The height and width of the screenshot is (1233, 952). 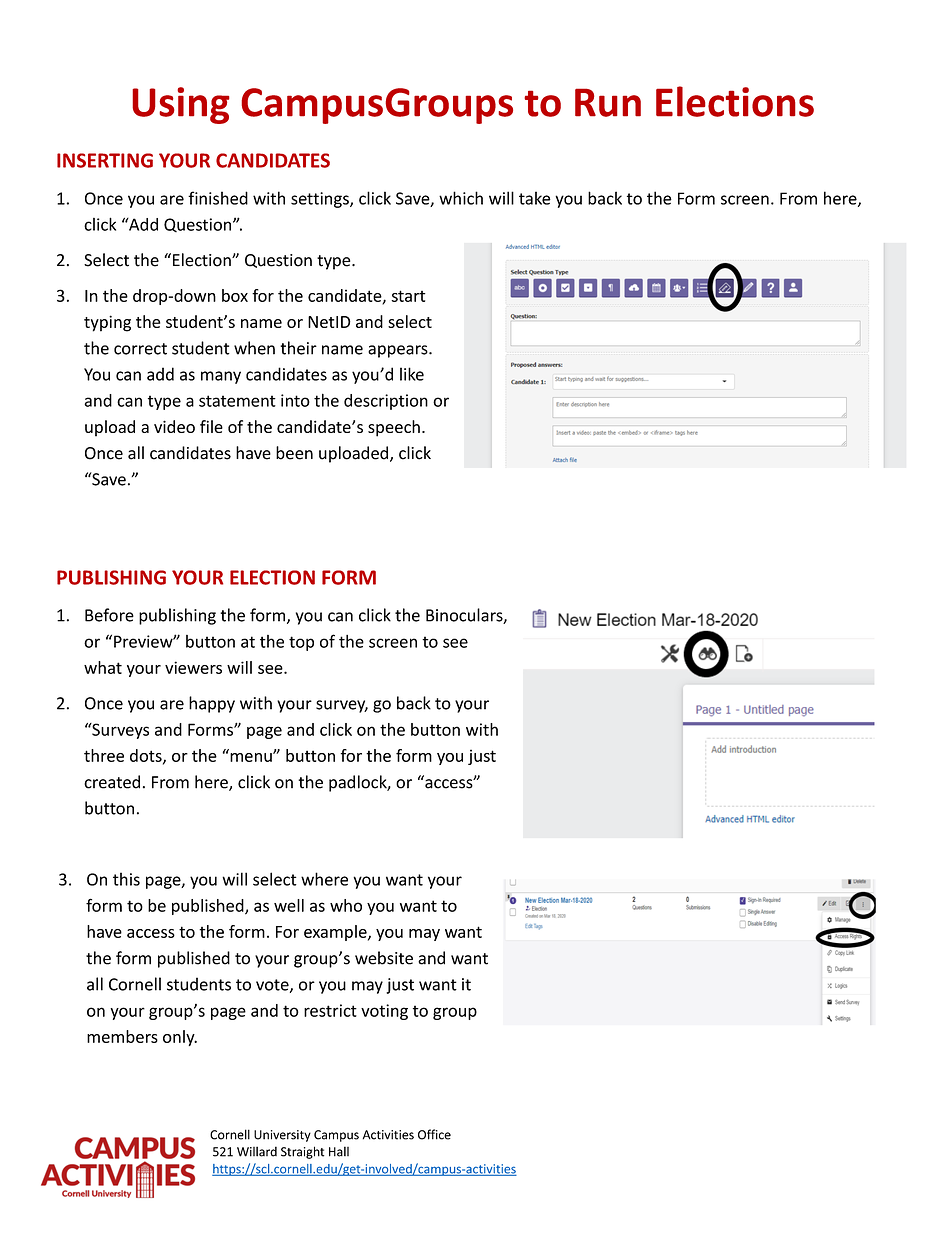 What do you see at coordinates (535, 198) in the screenshot?
I see `take` at bounding box center [535, 198].
